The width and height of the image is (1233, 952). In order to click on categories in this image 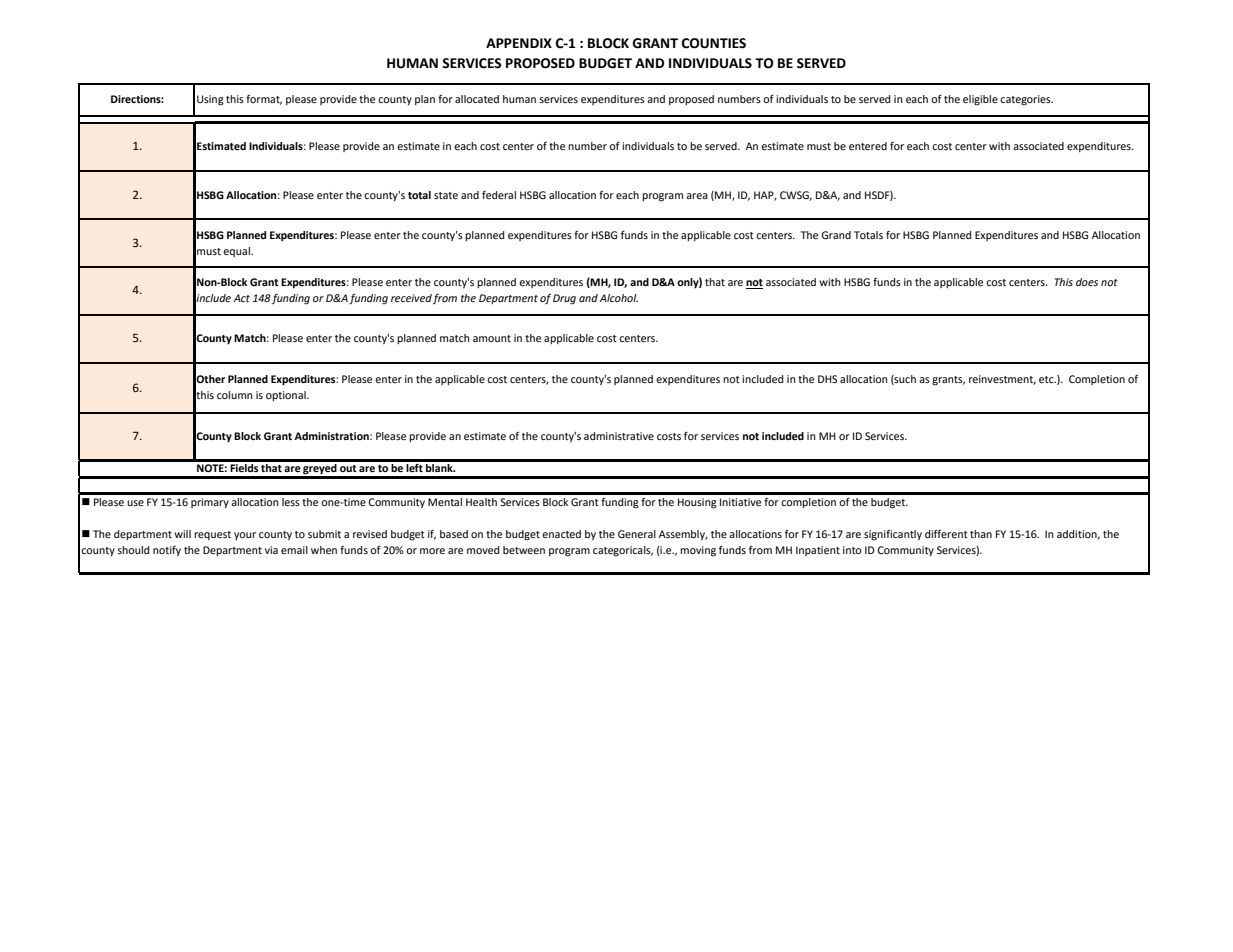, I will do `click(1026, 100)`.
